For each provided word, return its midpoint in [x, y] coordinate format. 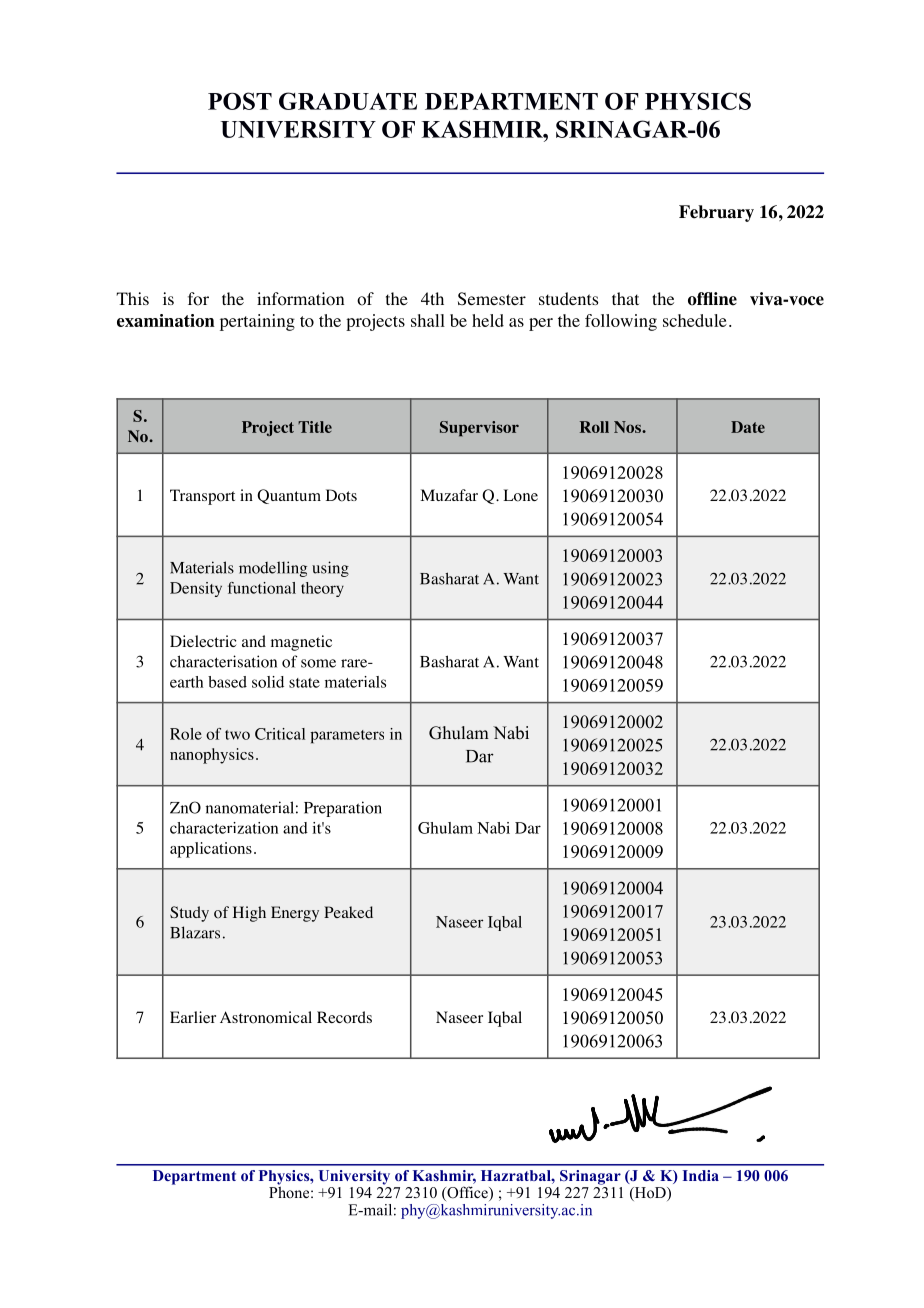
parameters [347, 737]
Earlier [193, 1017]
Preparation [343, 809]
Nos [628, 427]
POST [240, 101]
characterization [224, 828]
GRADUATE [348, 101]
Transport [202, 497]
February [716, 213]
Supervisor [479, 429]
